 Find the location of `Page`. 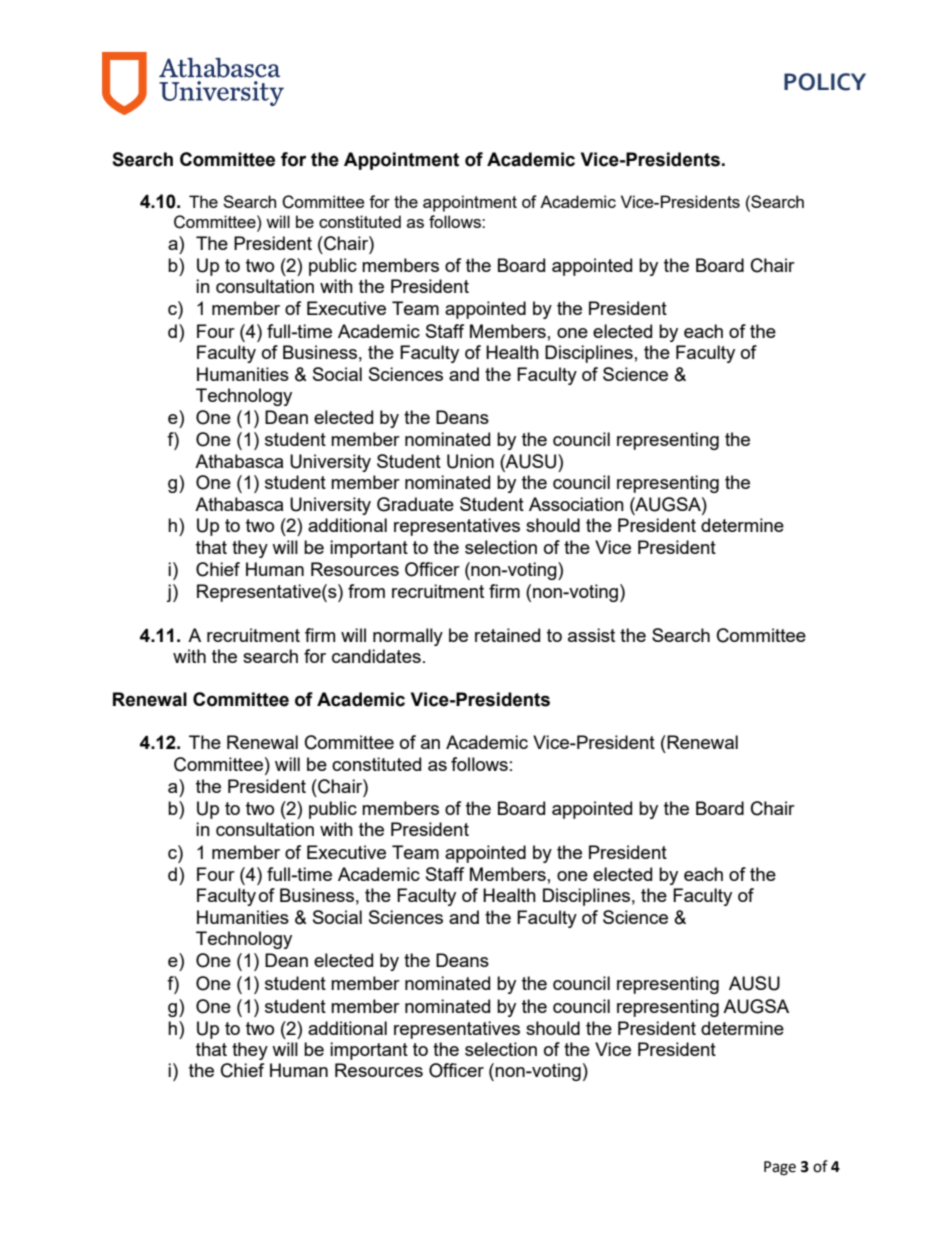

Page is located at coordinates (780, 1168).
